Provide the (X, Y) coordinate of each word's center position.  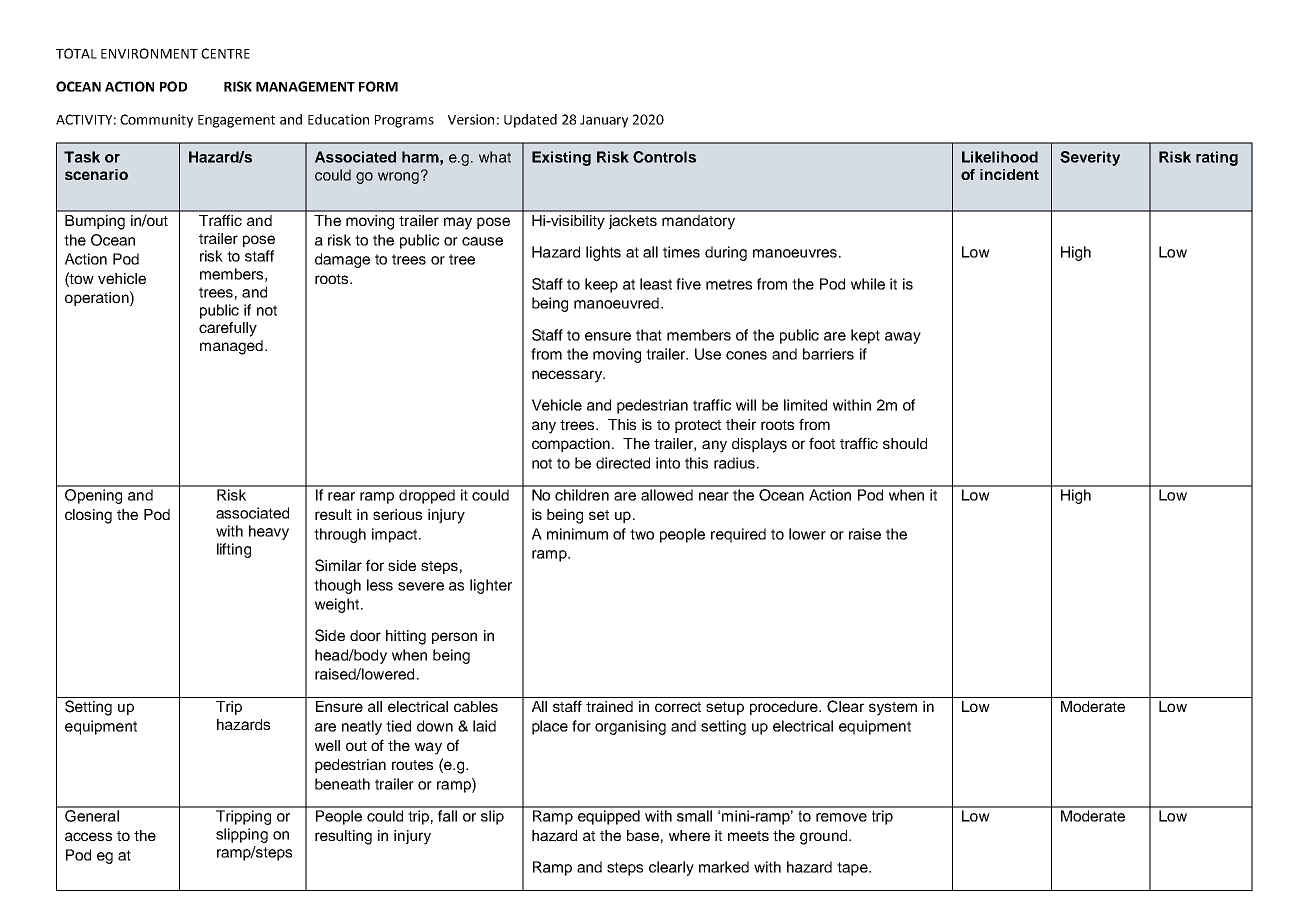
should (905, 443)
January (604, 121)
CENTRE (225, 53)
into (668, 463)
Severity (1090, 158)
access (88, 836)
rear (341, 496)
